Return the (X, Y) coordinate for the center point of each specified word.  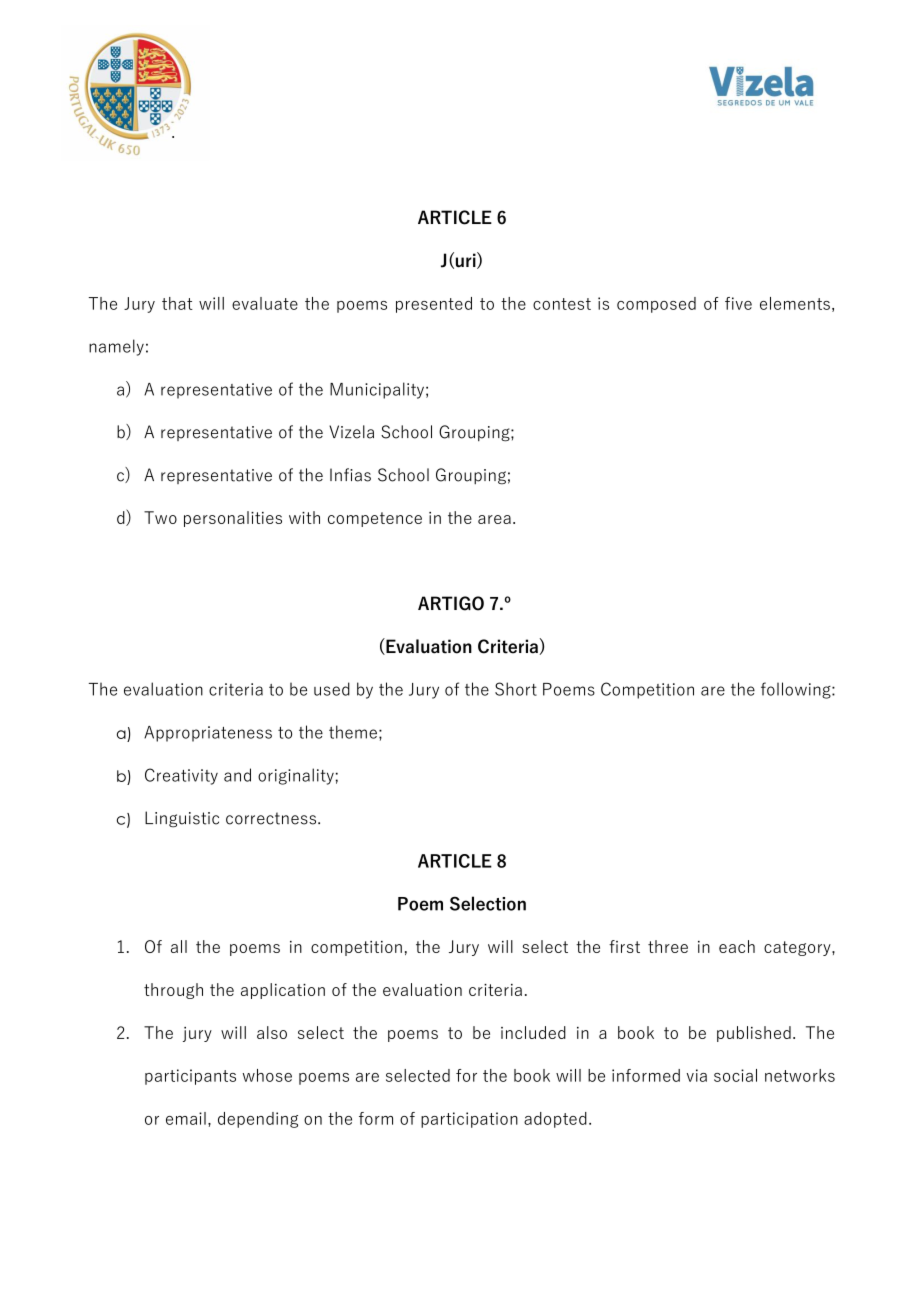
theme (353, 732)
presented (434, 305)
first (624, 946)
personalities (233, 519)
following (797, 690)
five (738, 303)
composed (656, 305)
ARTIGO (451, 603)
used (332, 689)
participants (190, 1077)
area (494, 519)
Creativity (181, 776)
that (177, 303)
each (737, 946)
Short (516, 689)
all (179, 946)
